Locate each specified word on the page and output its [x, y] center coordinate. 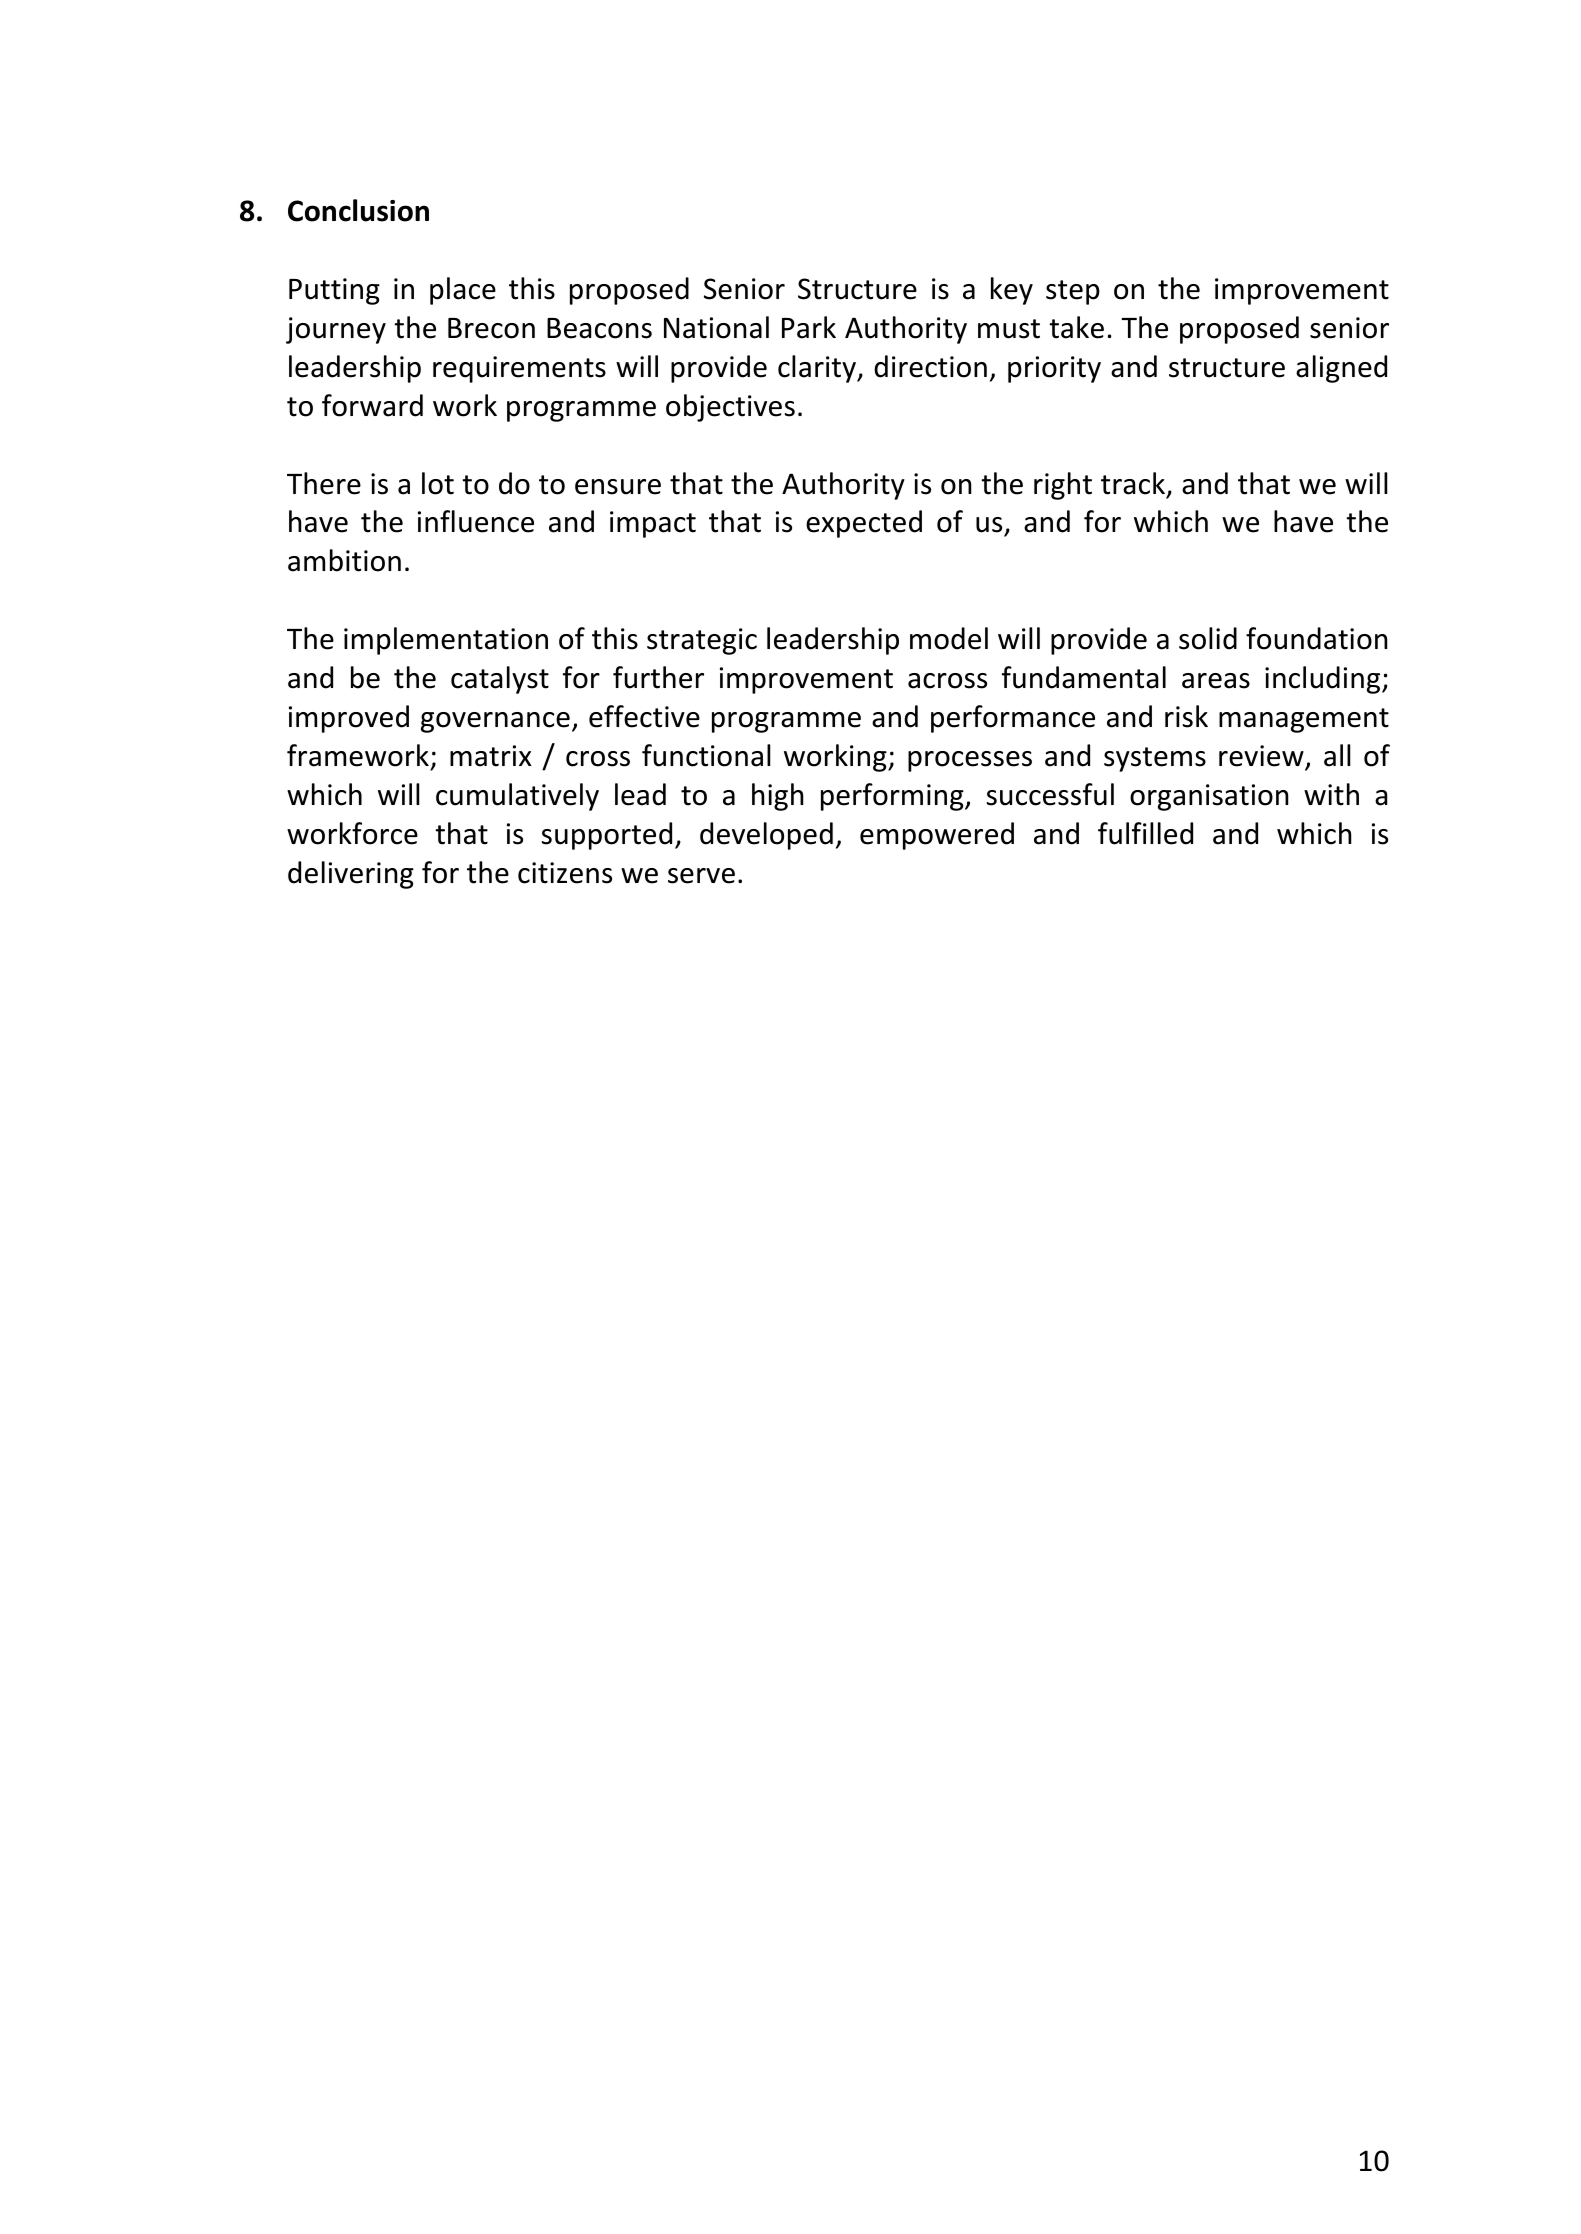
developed [766, 836]
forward [372, 405]
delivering [351, 875]
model [949, 638]
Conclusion [358, 210]
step [1073, 292]
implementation [446, 641]
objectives [730, 408]
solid [1208, 638]
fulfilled [1145, 833]
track [1134, 484]
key [1012, 291]
